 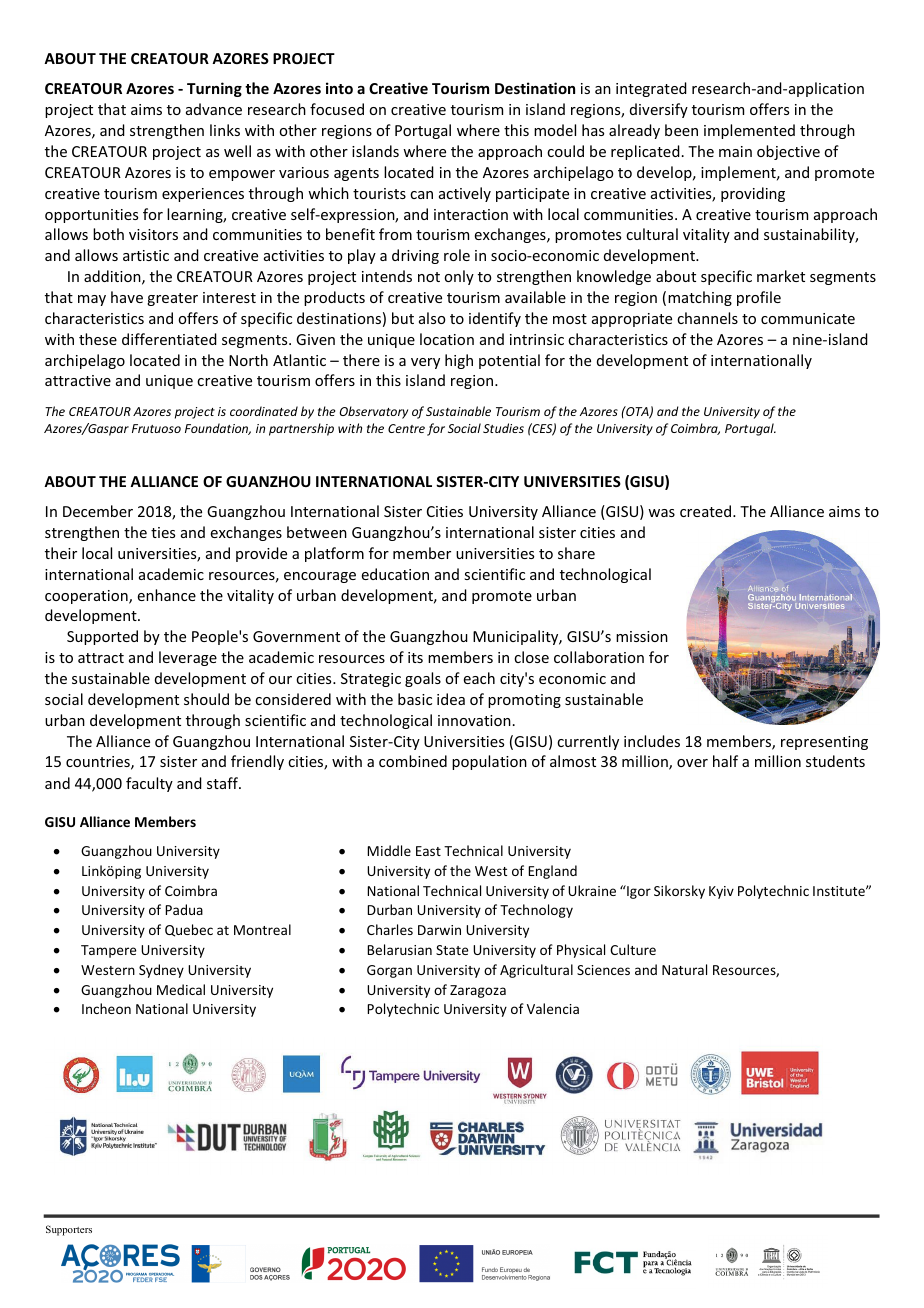 I want to click on Kyiv, so click(x=721, y=892).
